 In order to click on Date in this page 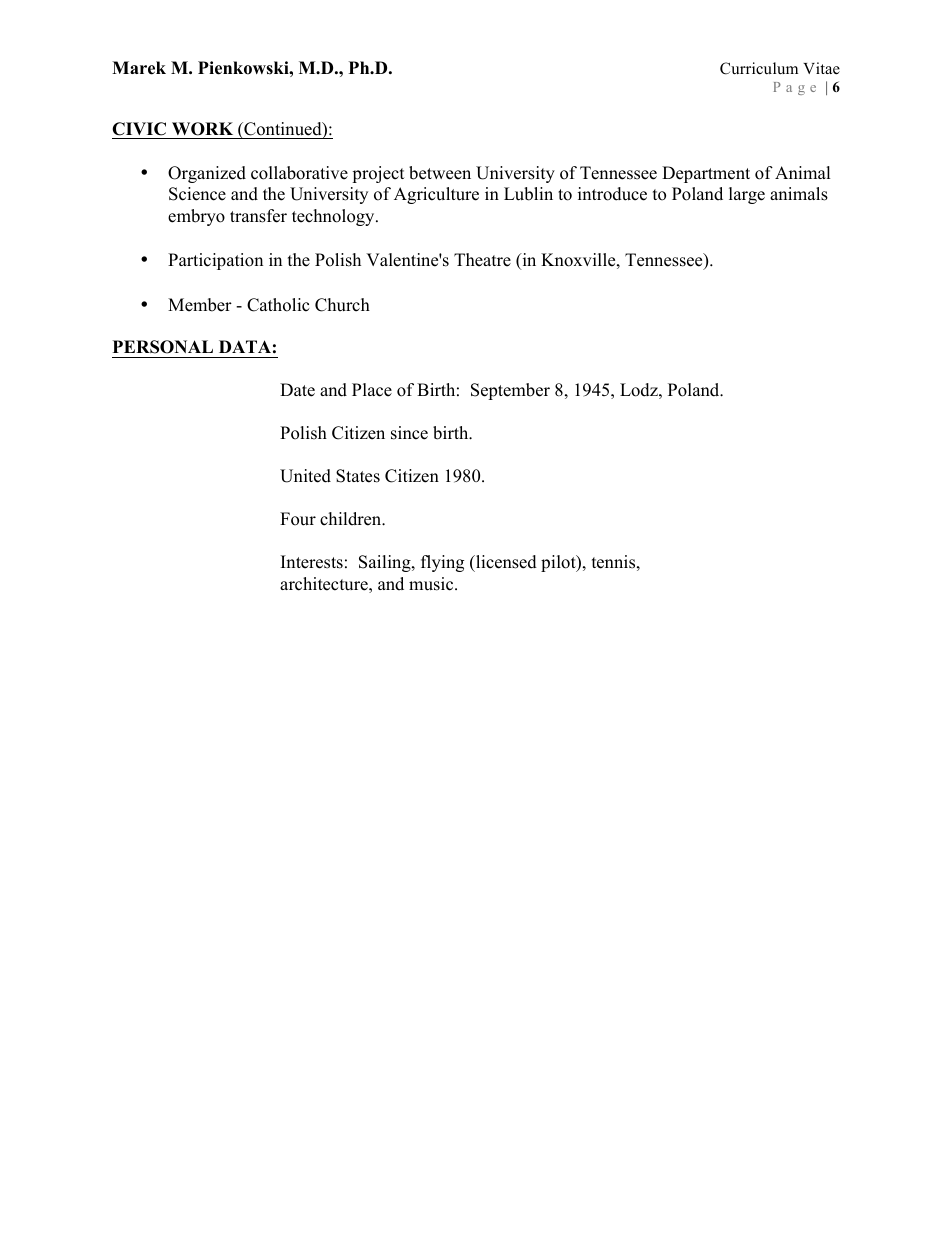, I will do `click(297, 390)`.
